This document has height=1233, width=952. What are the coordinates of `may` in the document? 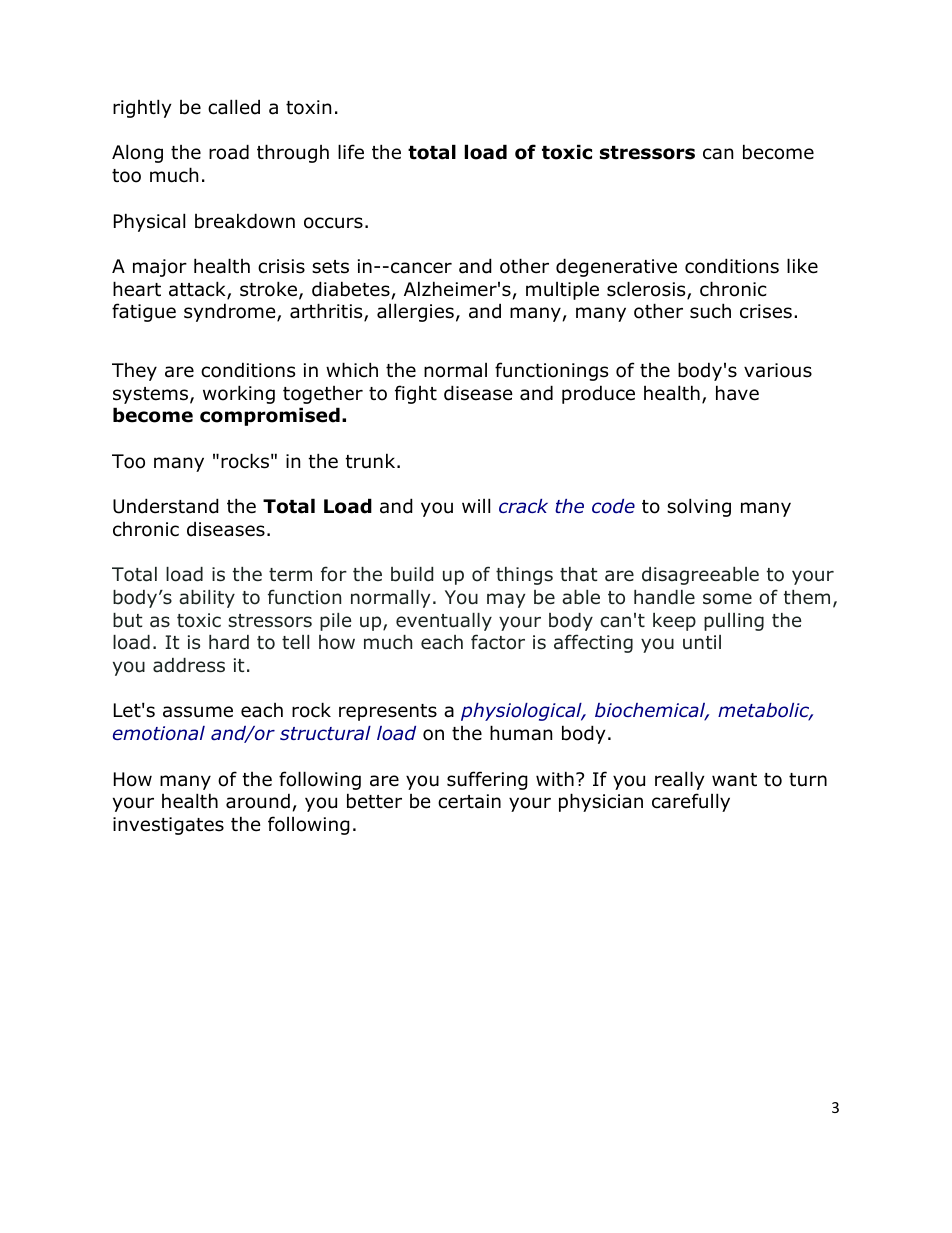 It's located at (506, 600).
